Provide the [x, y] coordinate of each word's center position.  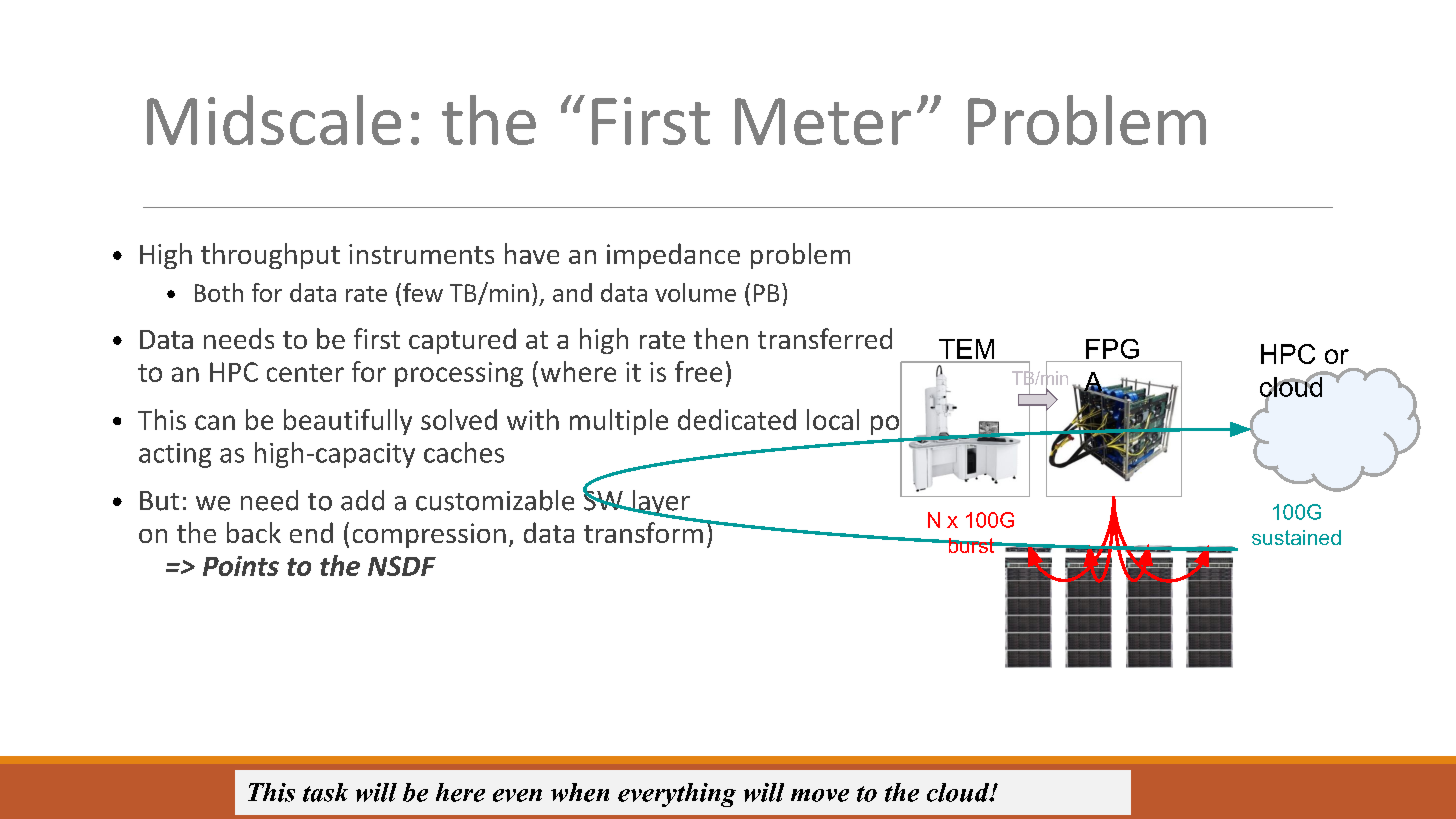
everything [677, 795]
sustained [1296, 537]
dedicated [737, 419]
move [820, 795]
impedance [673, 256]
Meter [823, 121]
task [325, 792]
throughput [270, 256]
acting [175, 455]
